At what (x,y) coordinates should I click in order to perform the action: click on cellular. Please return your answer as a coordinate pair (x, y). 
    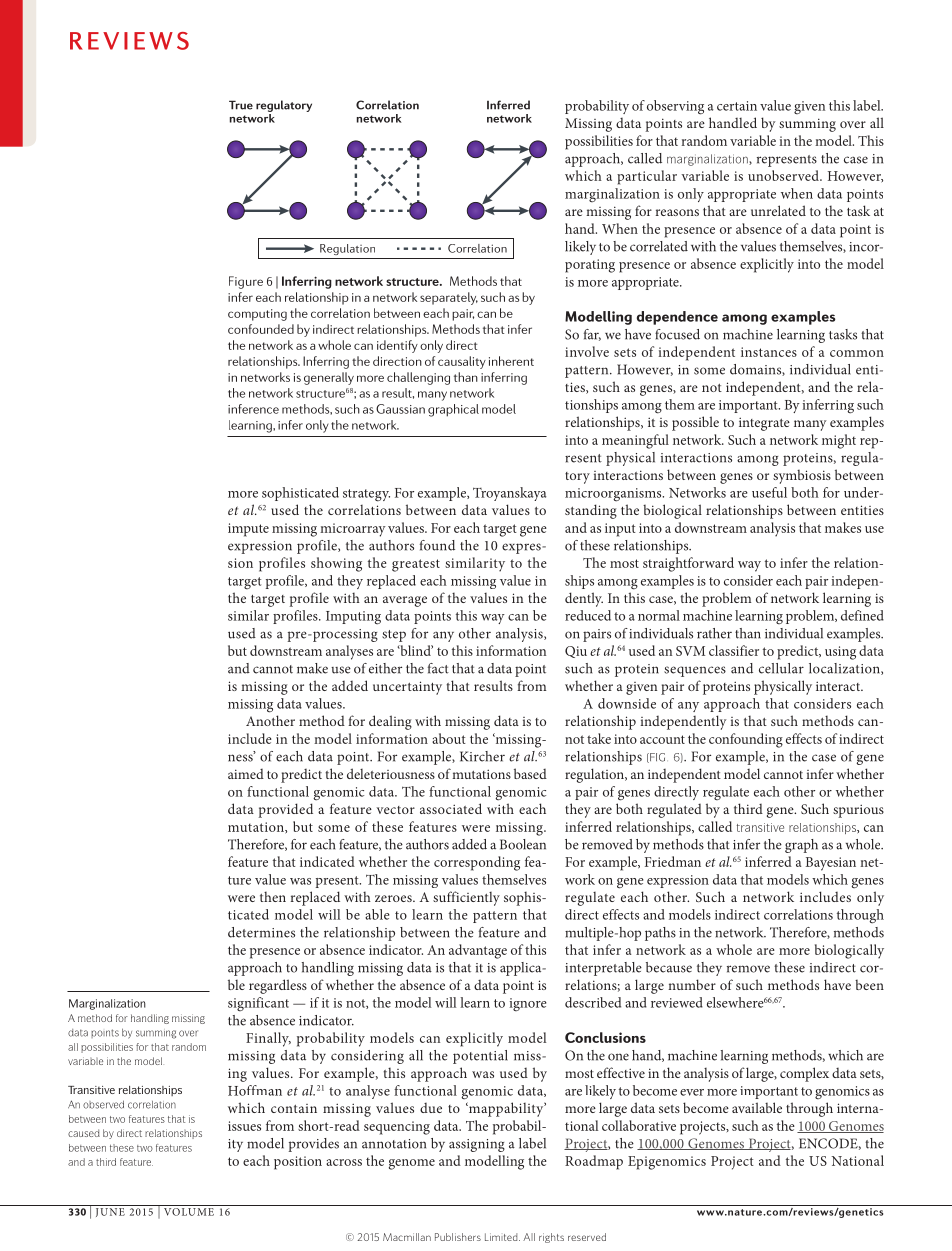
    Looking at the image, I should click on (781, 668).
